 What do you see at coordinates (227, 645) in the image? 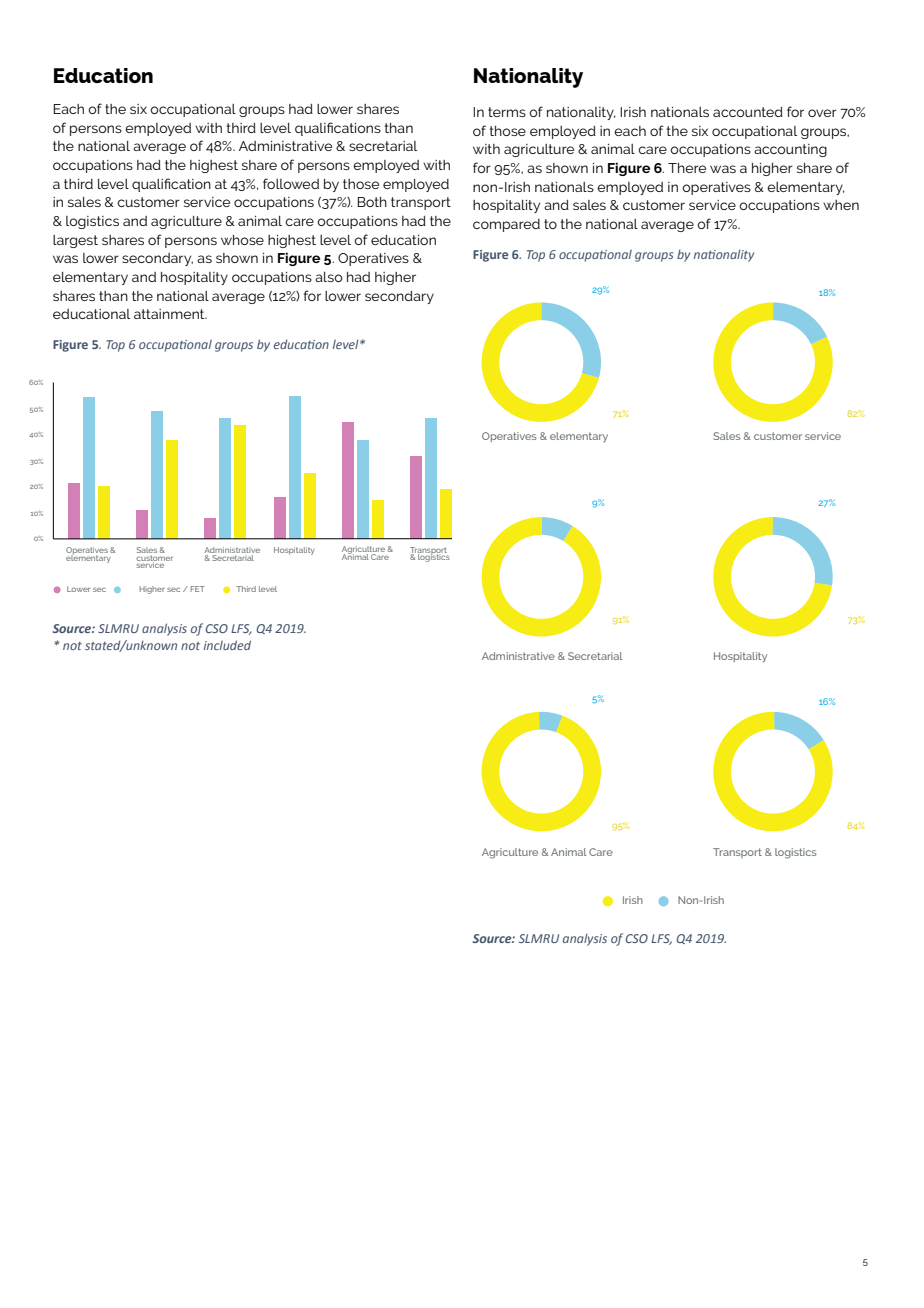
I see `included` at bounding box center [227, 645].
